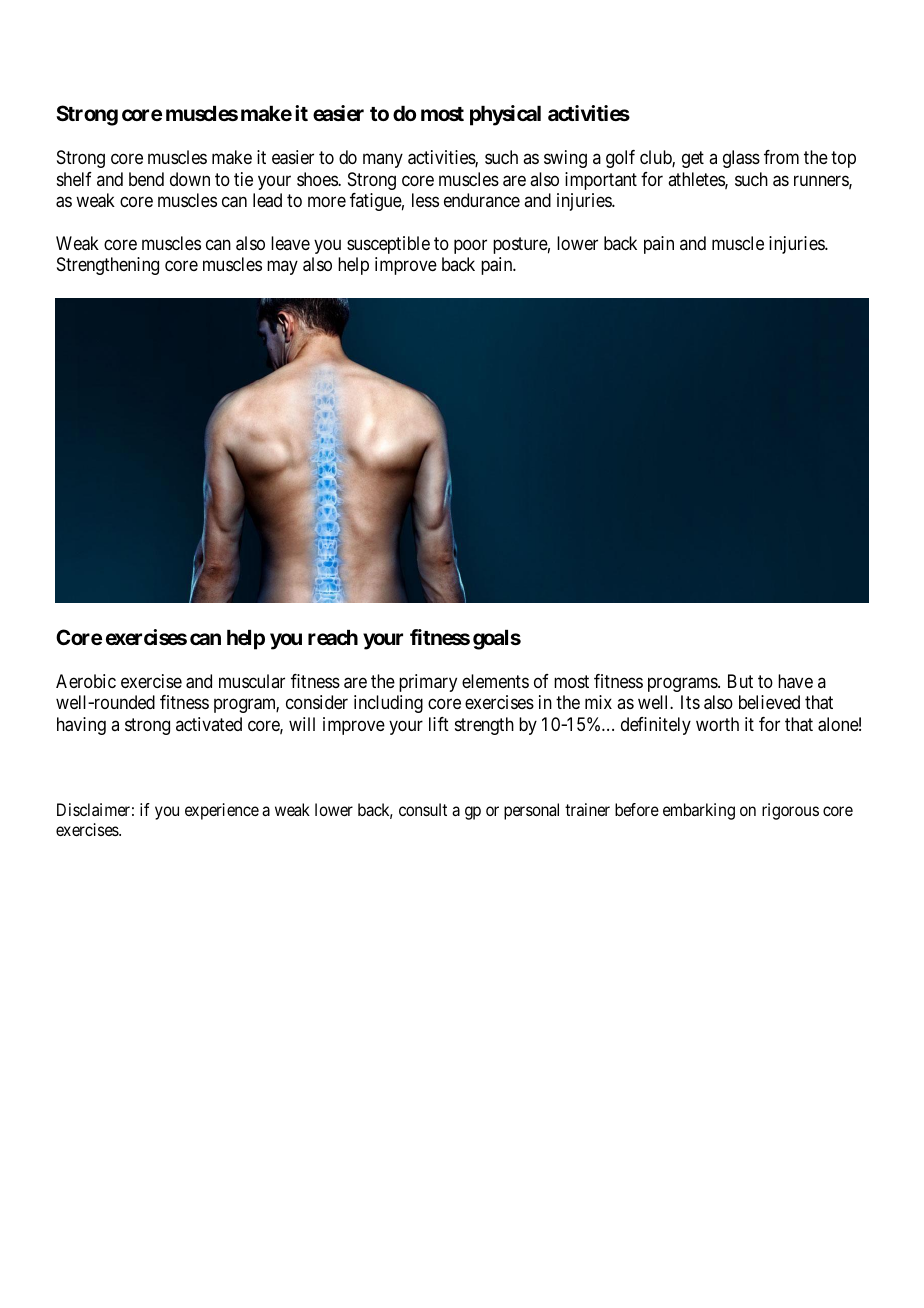 This document has height=1308, width=924. I want to click on elements, so click(495, 681).
